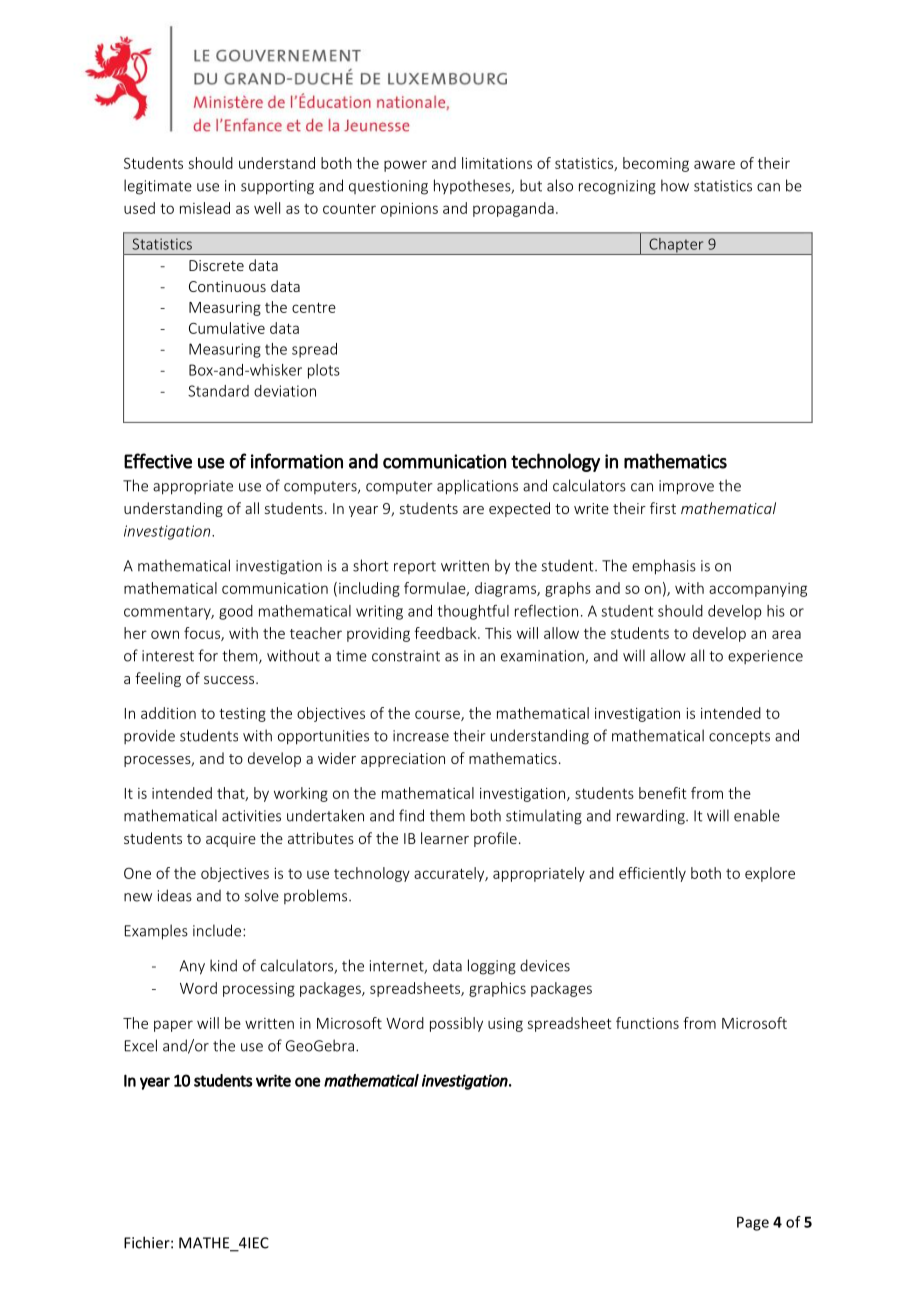 This screenshot has height=1308, width=924. I want to click on applications, so click(477, 487).
